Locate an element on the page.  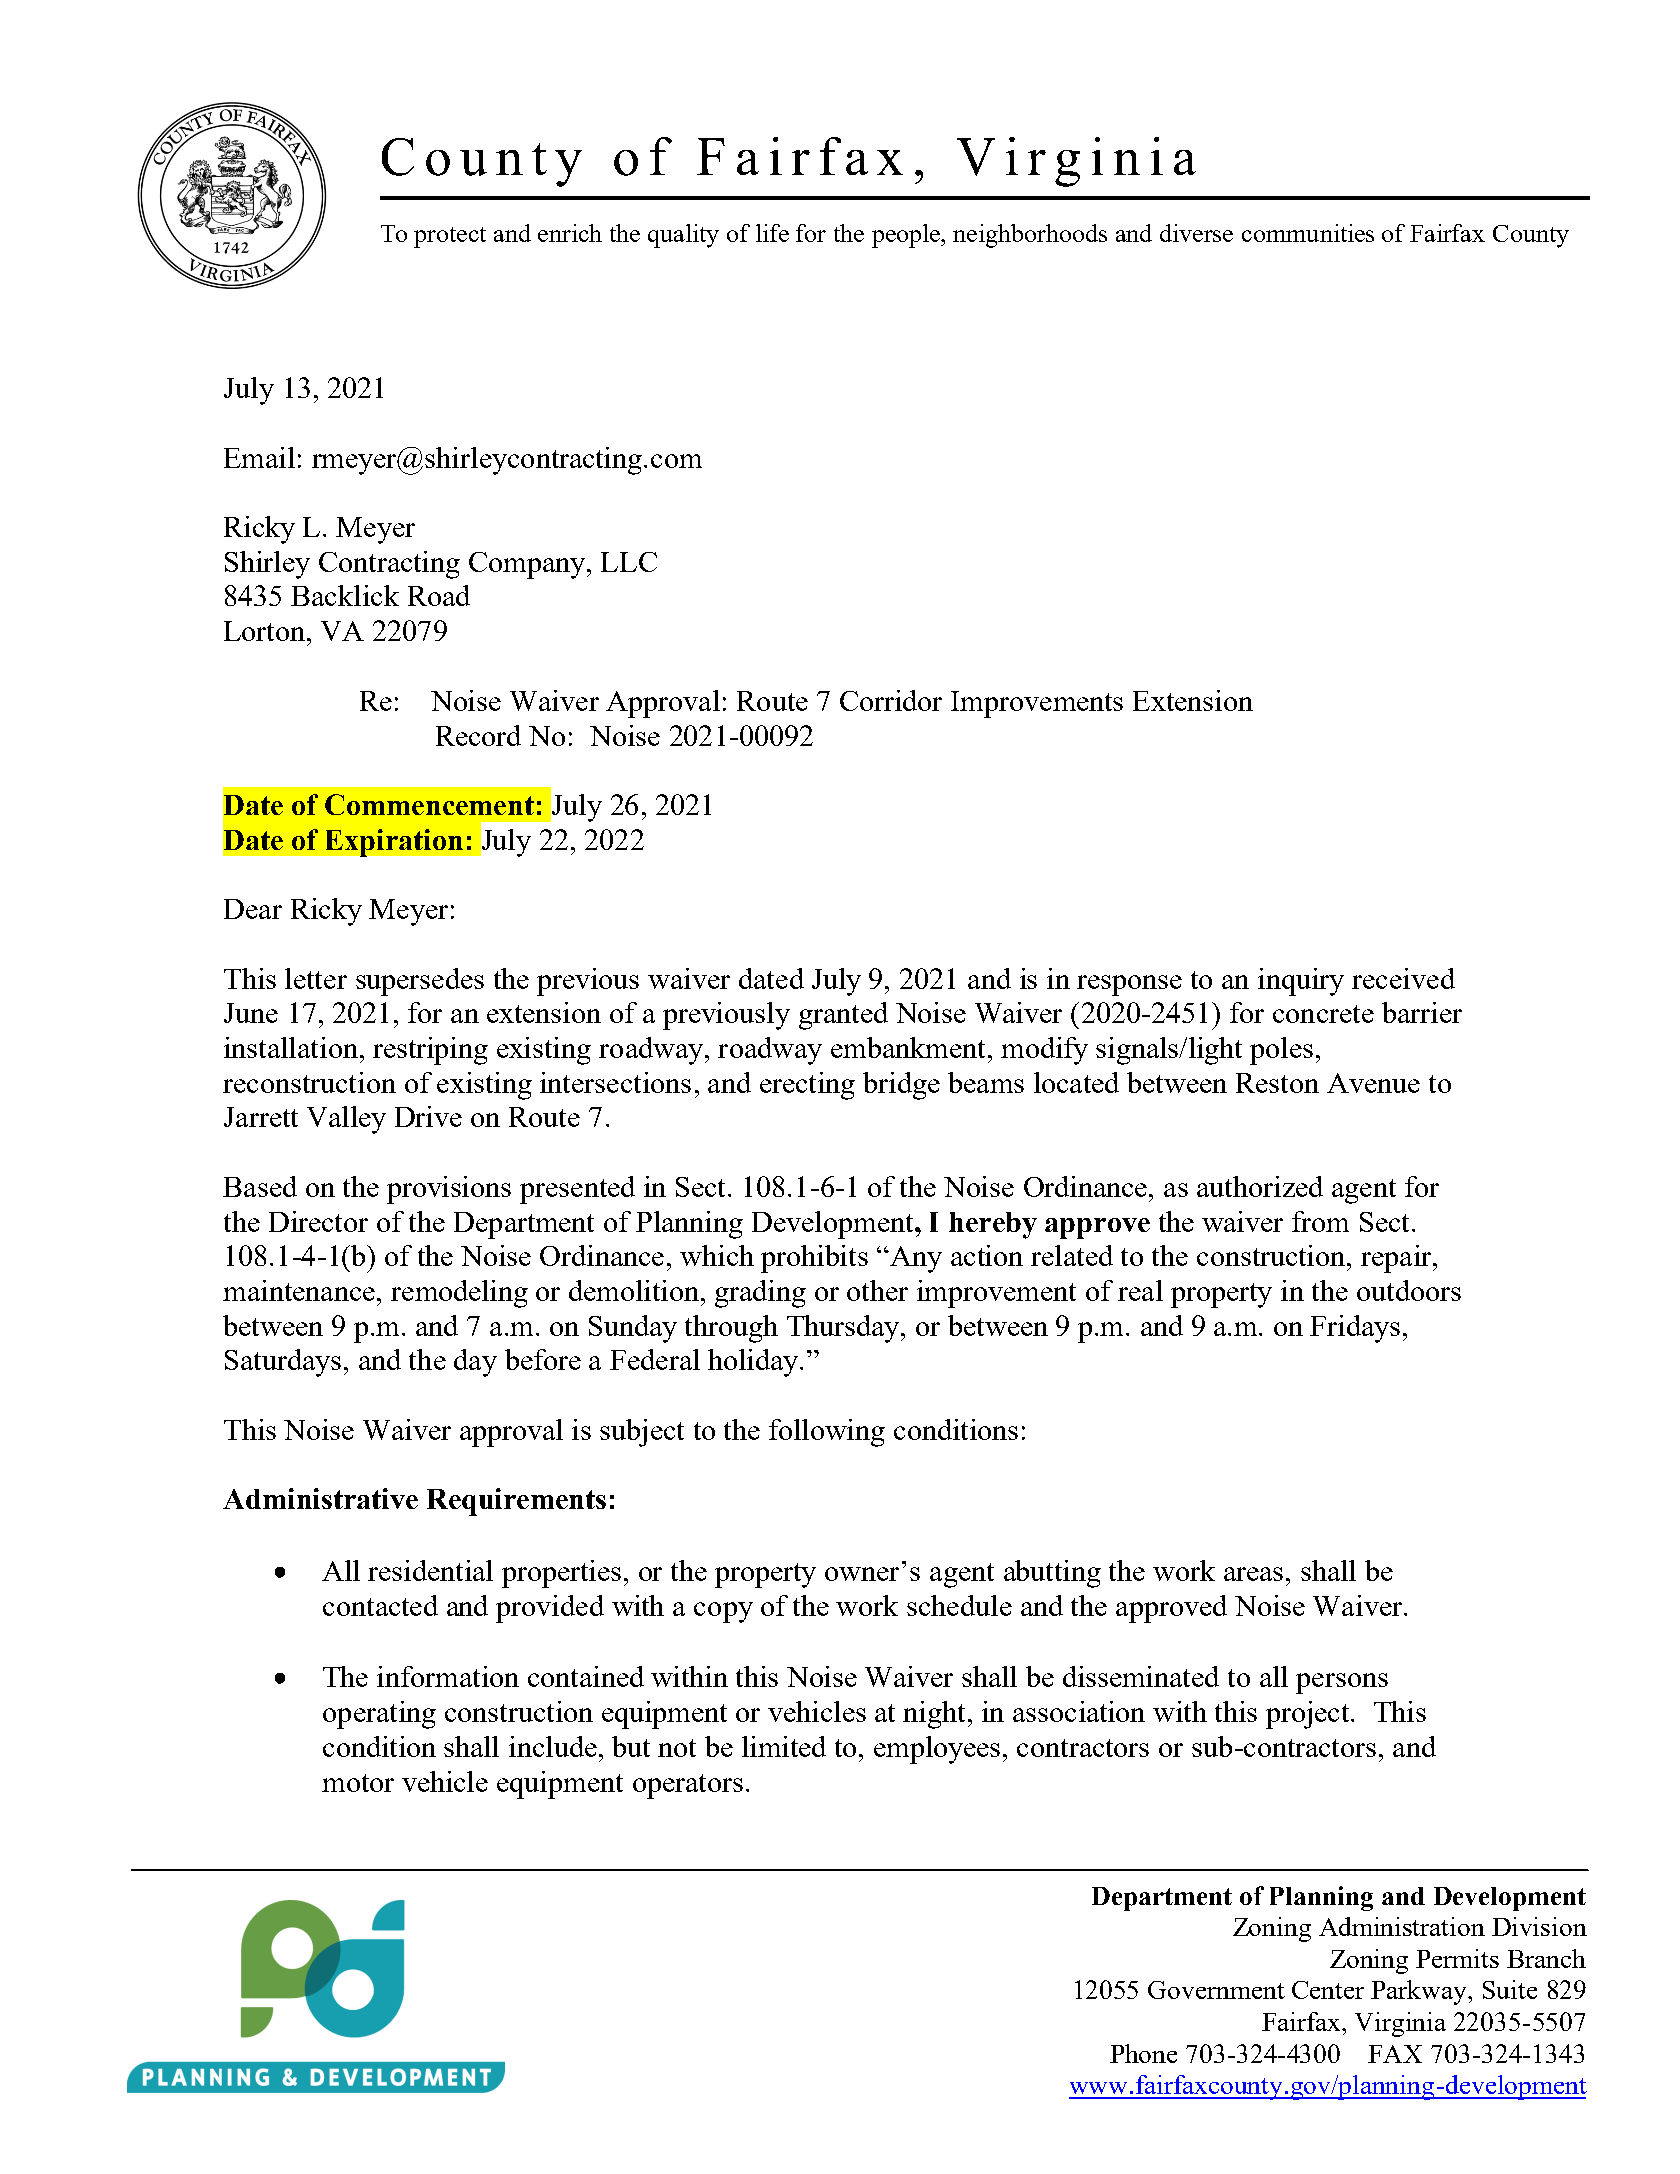
Fridays is located at coordinates (1355, 1329).
